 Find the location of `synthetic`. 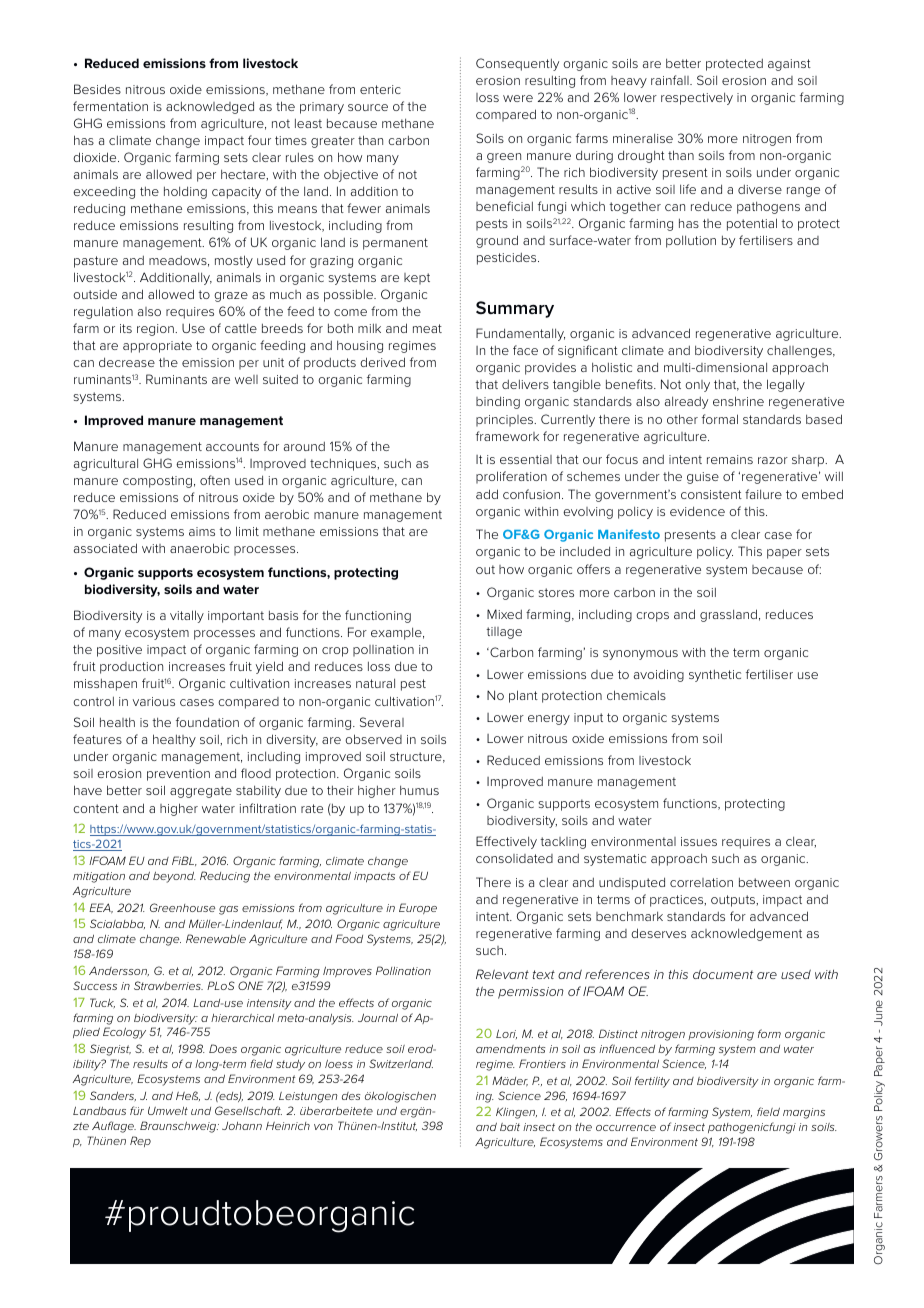

synthetic is located at coordinates (715, 675).
